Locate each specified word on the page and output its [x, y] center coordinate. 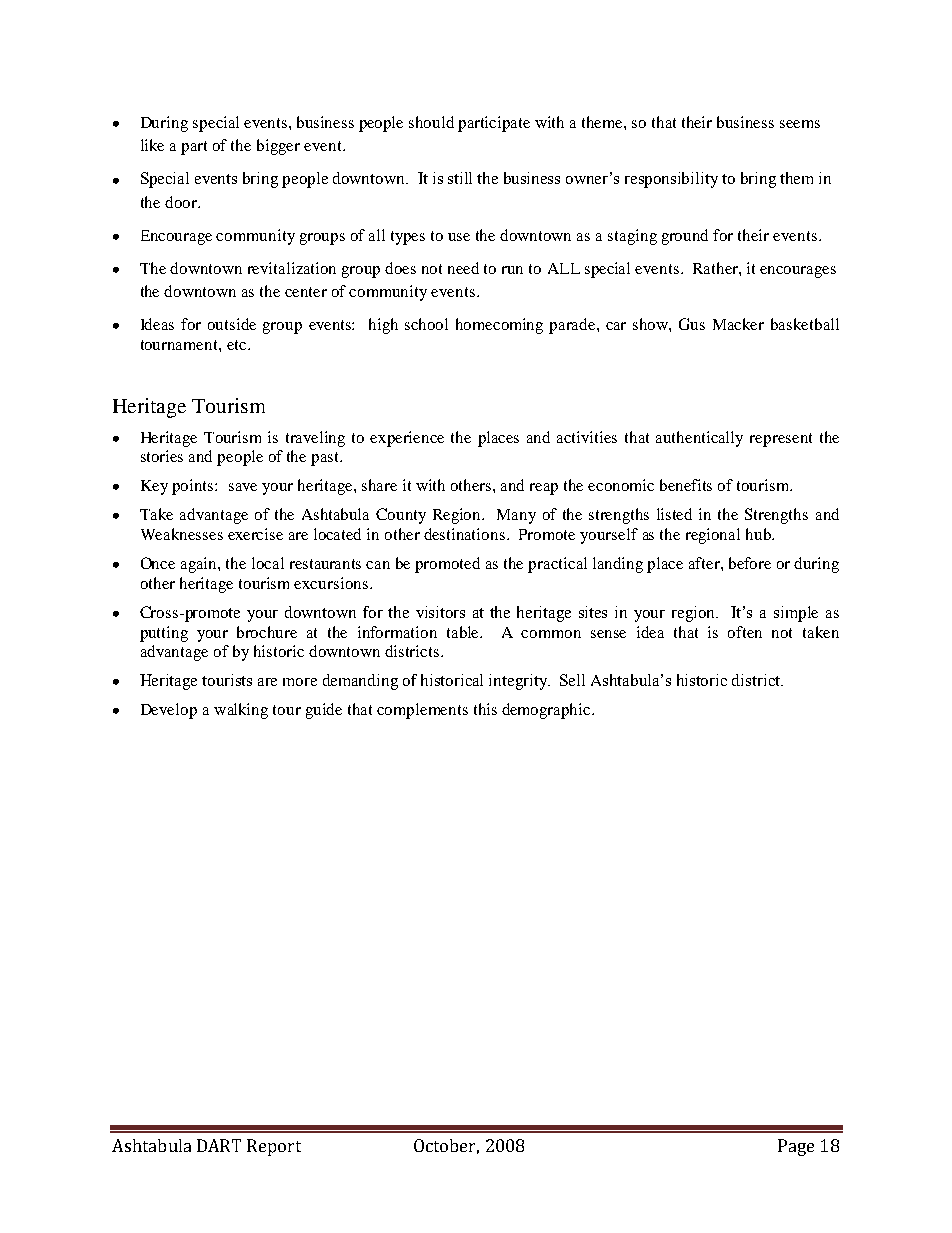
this [485, 709]
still [460, 178]
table [464, 632]
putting [164, 634]
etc [236, 345]
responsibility [671, 180]
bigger [278, 147]
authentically [699, 439]
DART [219, 1145]
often [745, 632]
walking [241, 711]
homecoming [499, 326]
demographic [547, 711]
